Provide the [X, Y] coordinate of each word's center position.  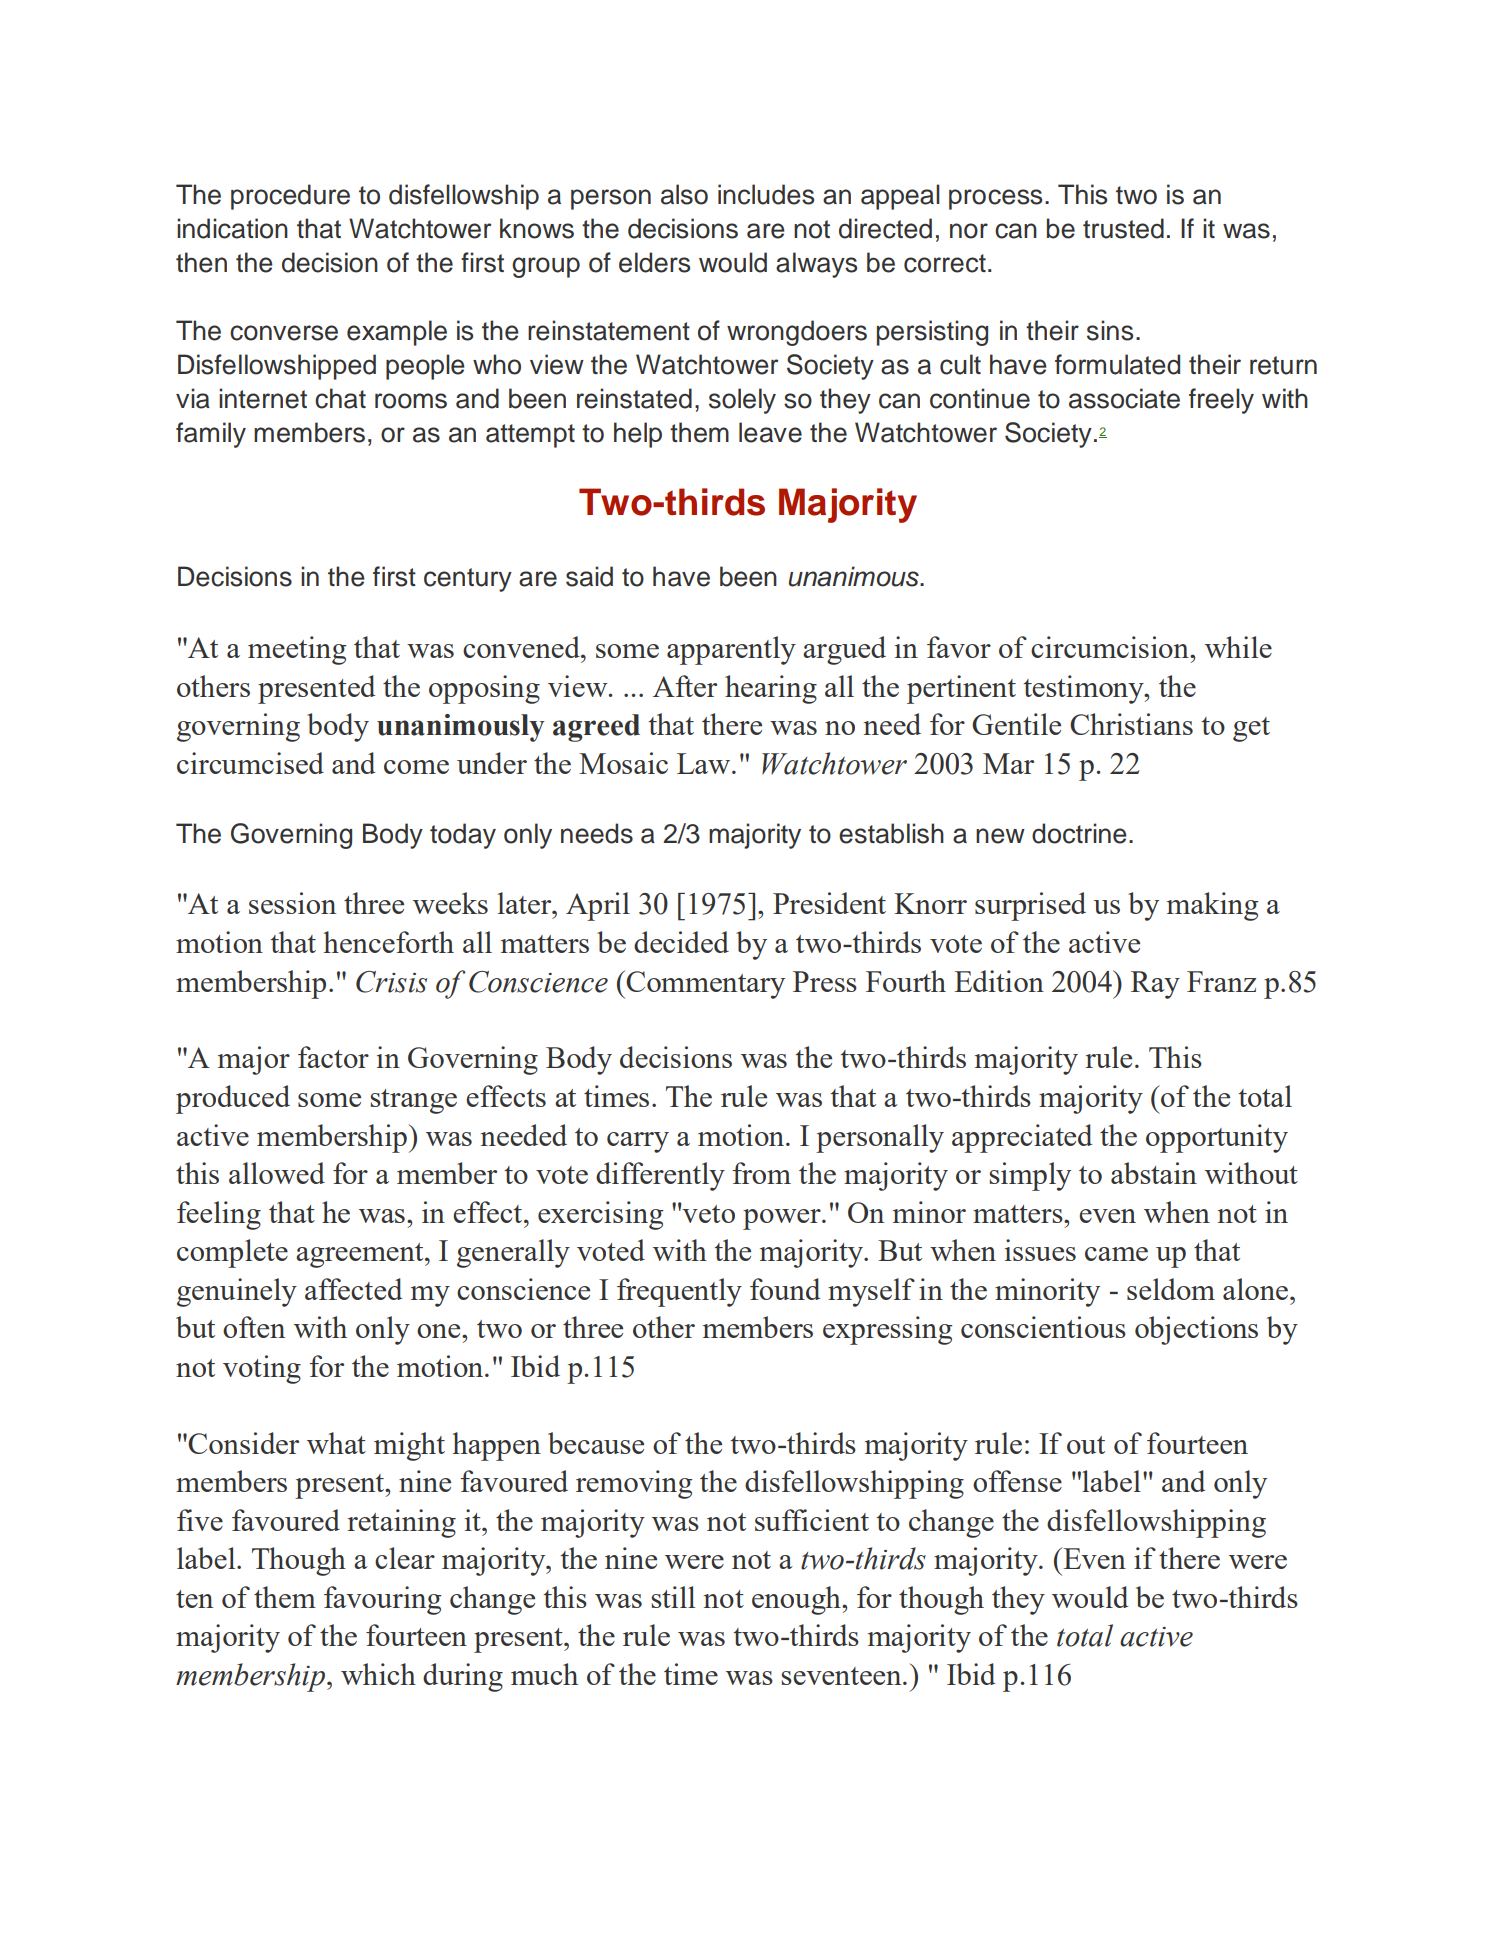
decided [681, 942]
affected [353, 1289]
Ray [1155, 985]
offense [1017, 1481]
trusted [1123, 228]
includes [766, 194]
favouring [382, 1600]
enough [797, 1600]
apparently [731, 650]
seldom [1171, 1289]
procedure [290, 197]
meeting [297, 650]
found [785, 1289]
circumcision [1111, 647]
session [292, 903]
